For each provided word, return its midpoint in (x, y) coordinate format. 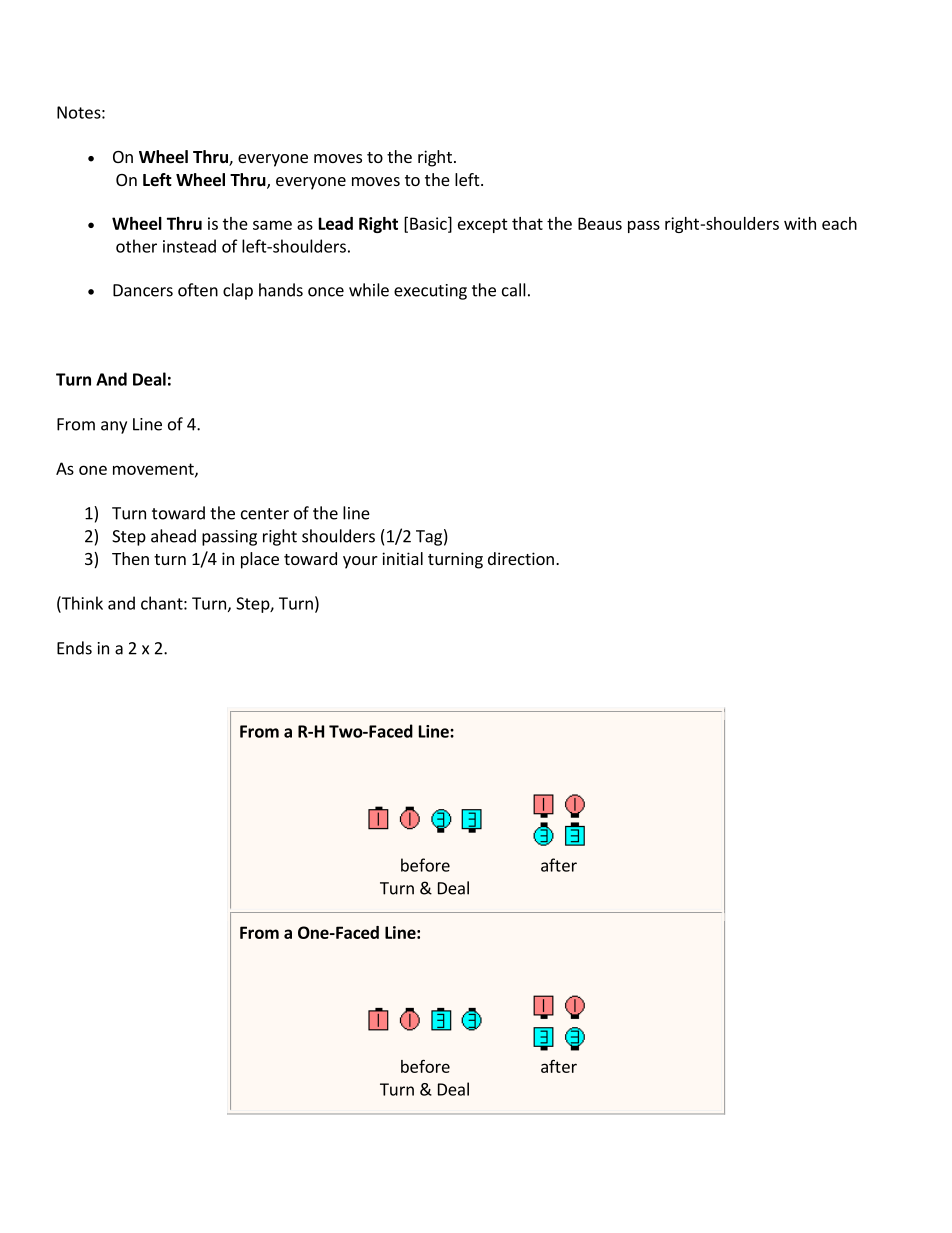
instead (189, 246)
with (800, 223)
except (483, 225)
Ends (74, 648)
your (360, 562)
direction (521, 558)
